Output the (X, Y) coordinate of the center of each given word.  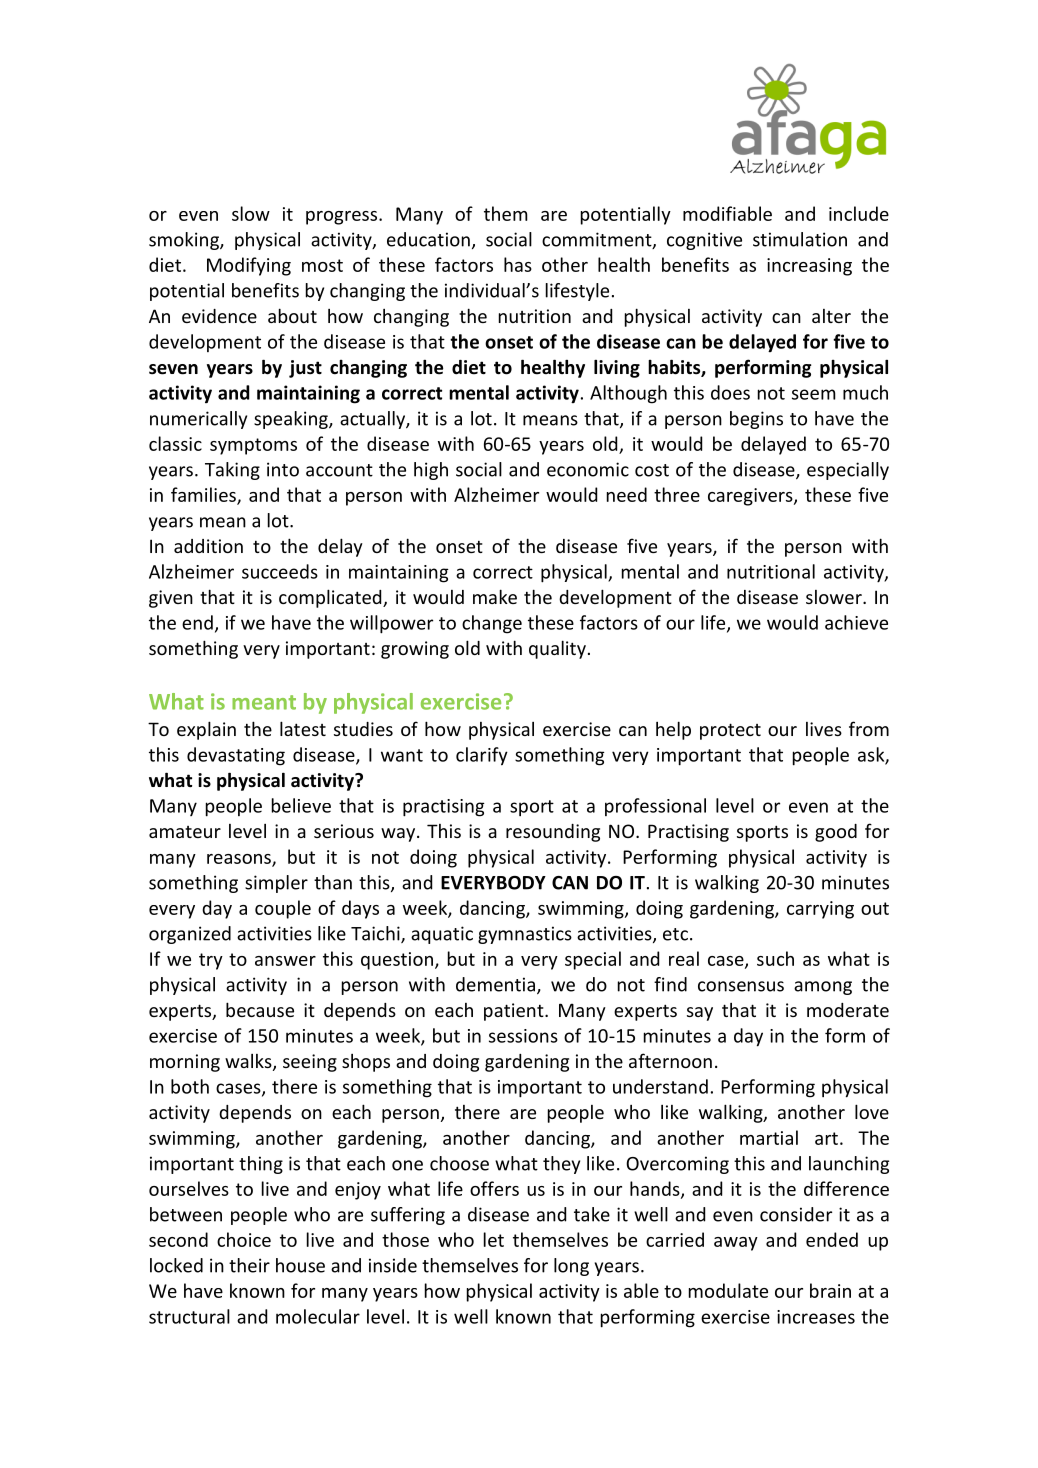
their (249, 1265)
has (518, 264)
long (571, 1267)
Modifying (249, 266)
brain (830, 1290)
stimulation (800, 239)
